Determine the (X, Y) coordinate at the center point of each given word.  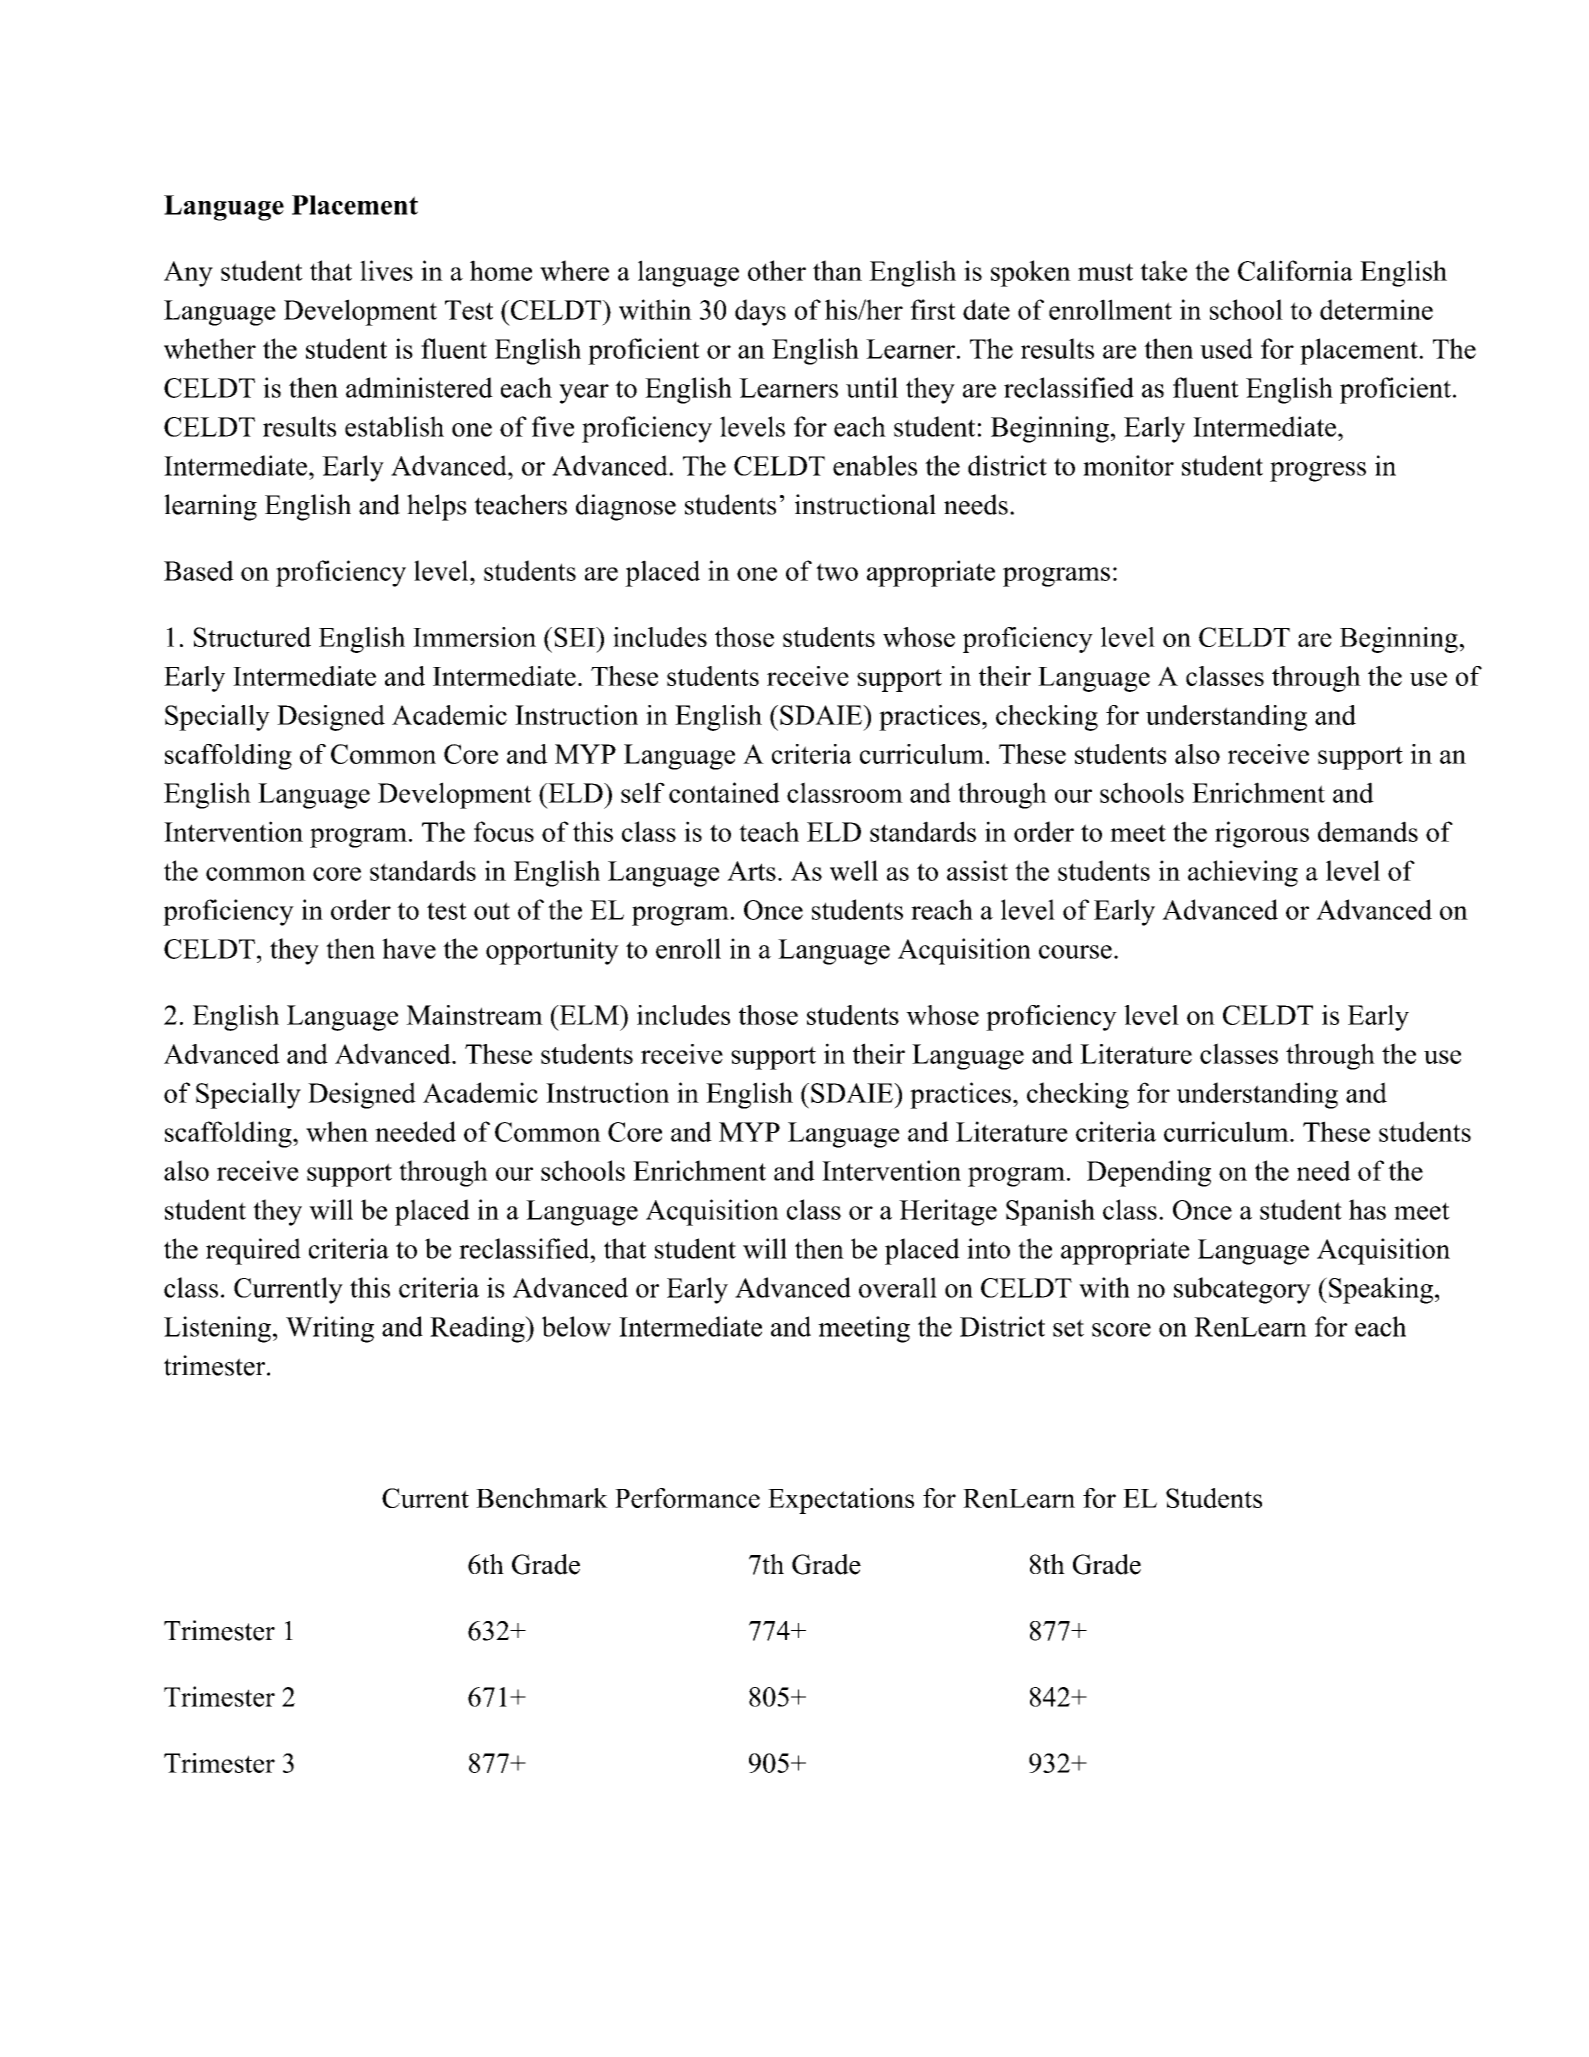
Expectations (841, 1501)
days (760, 312)
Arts (751, 871)
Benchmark (542, 1498)
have (409, 948)
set (1068, 1328)
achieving (1243, 873)
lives (386, 270)
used (1226, 348)
